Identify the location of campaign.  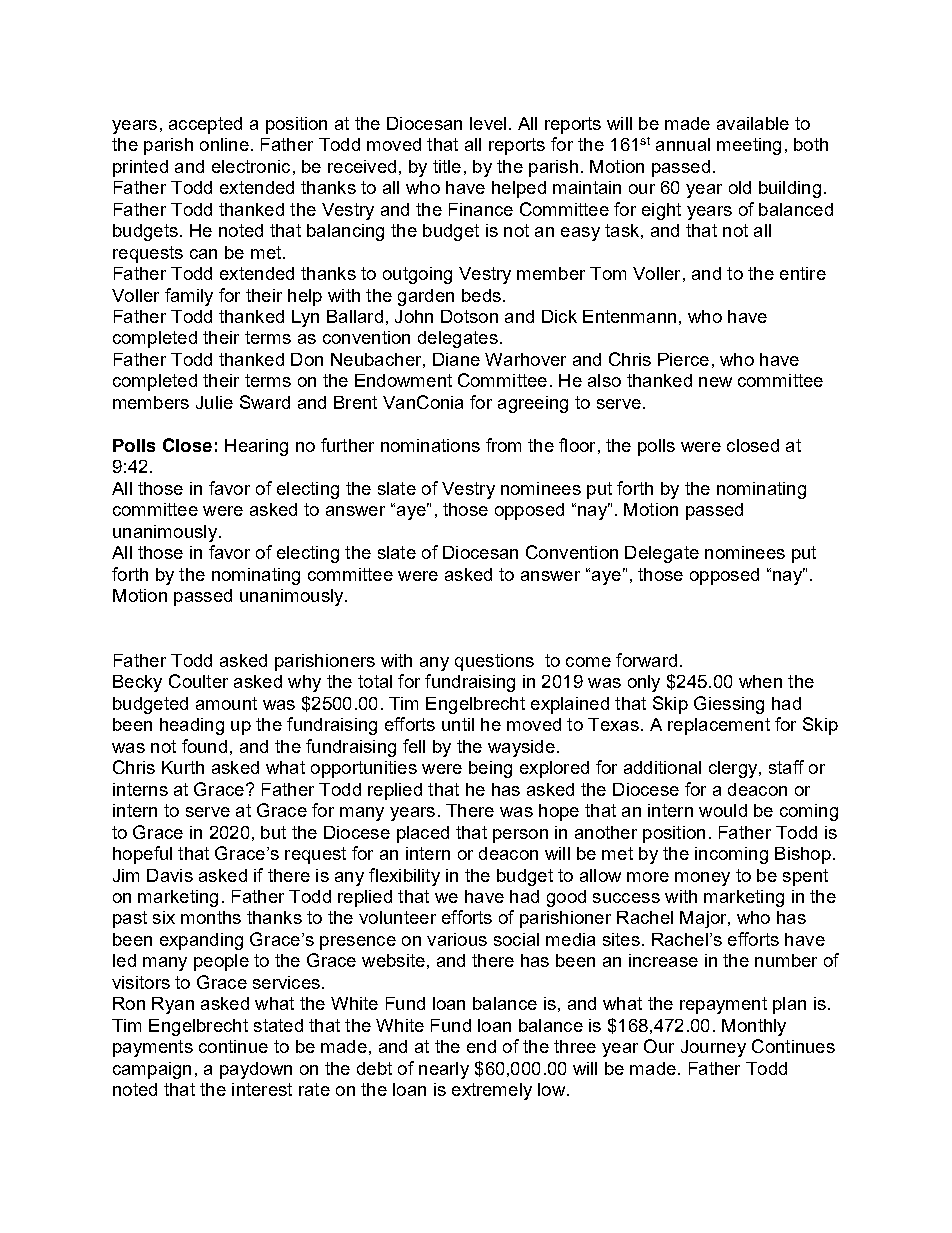
(152, 1070).
